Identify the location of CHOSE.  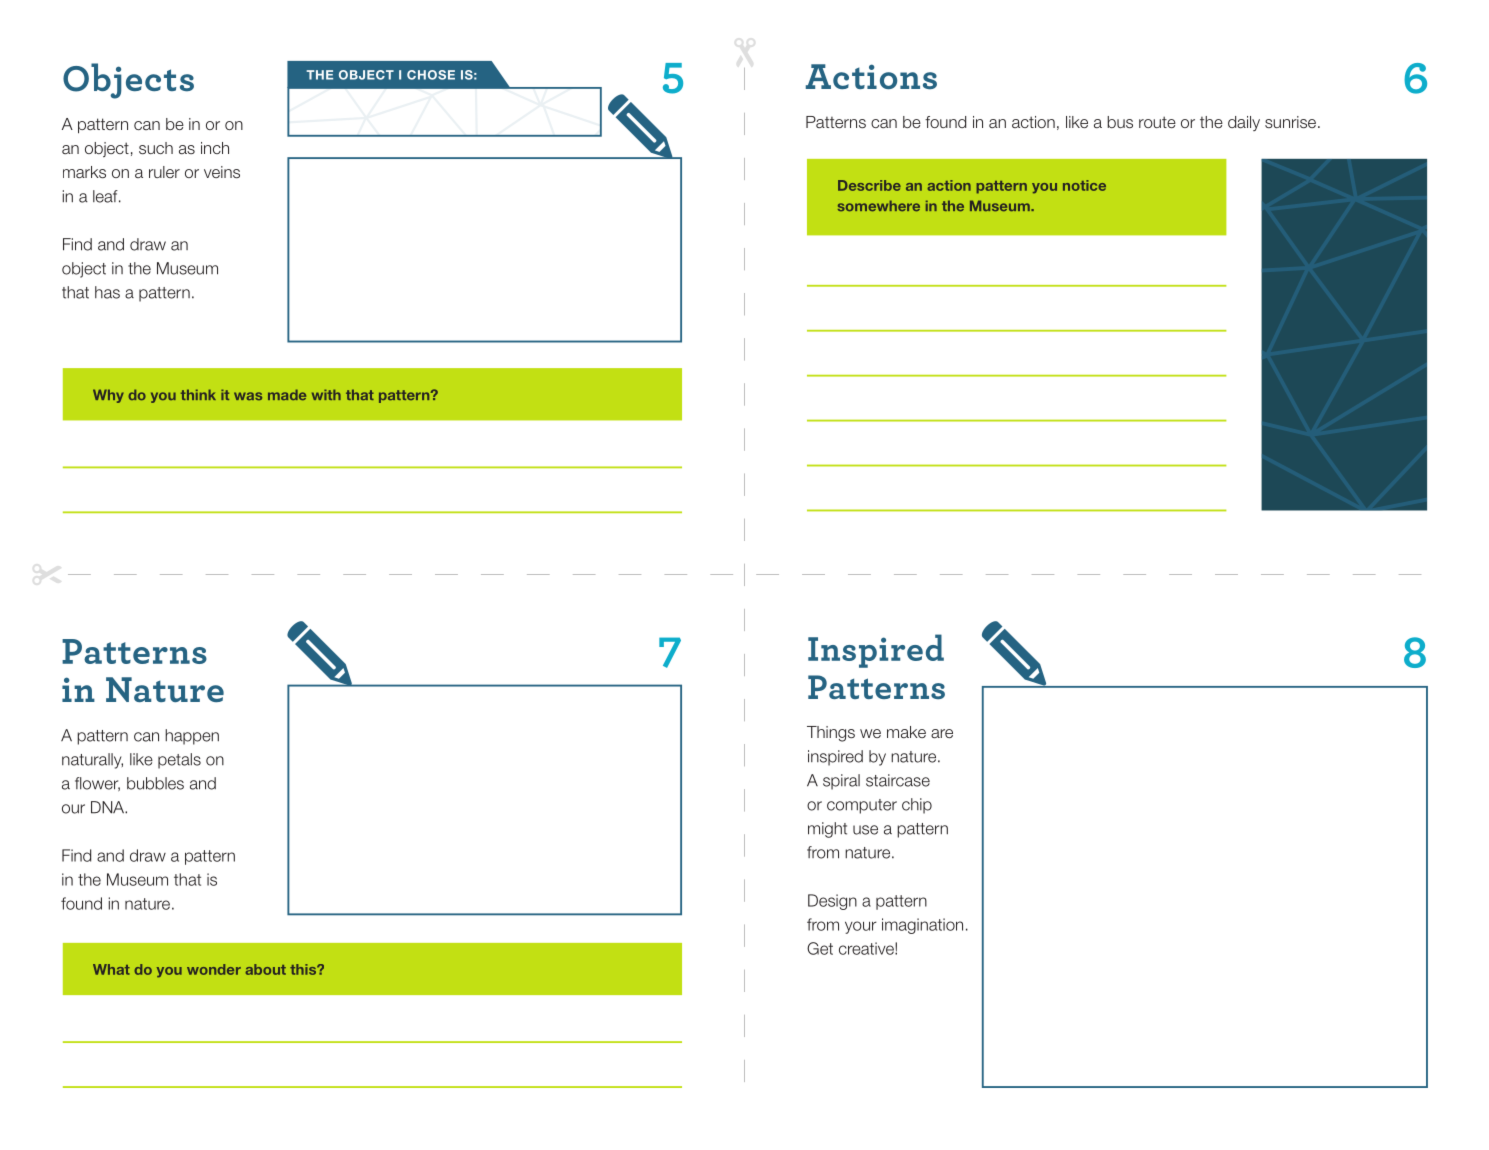
(431, 75).
